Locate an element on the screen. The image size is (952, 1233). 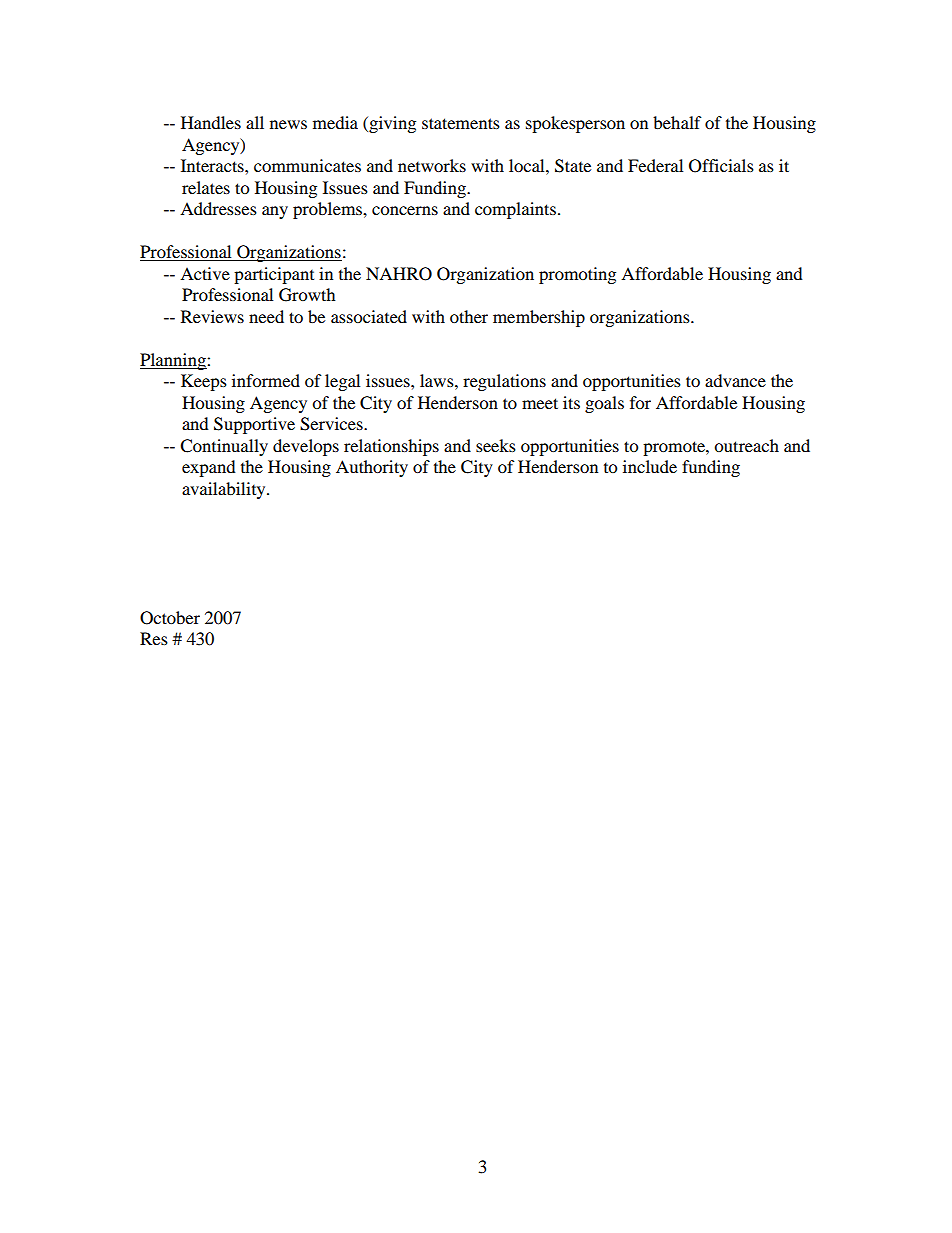
availability is located at coordinates (225, 490).
